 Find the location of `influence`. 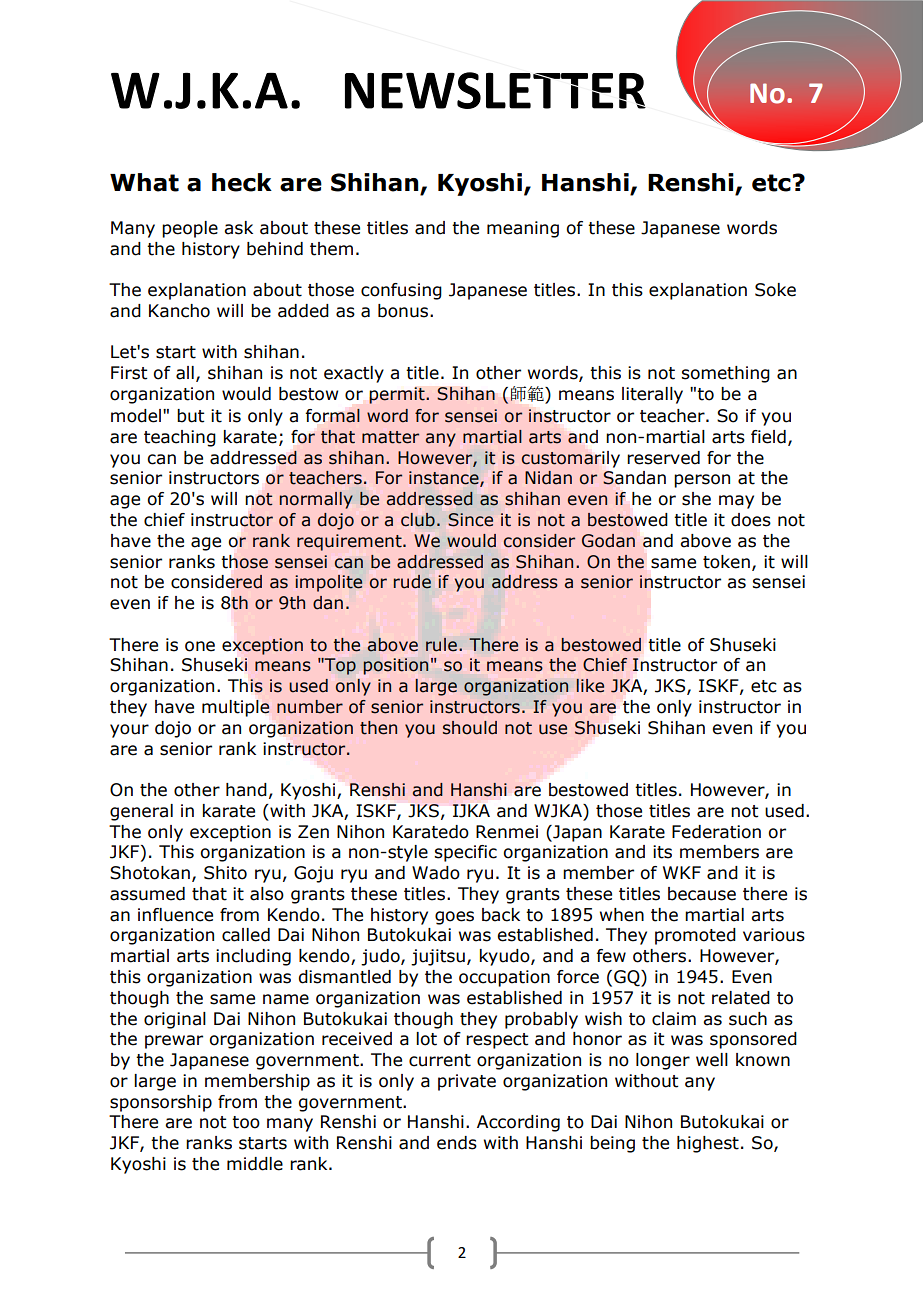

influence is located at coordinates (175, 915).
